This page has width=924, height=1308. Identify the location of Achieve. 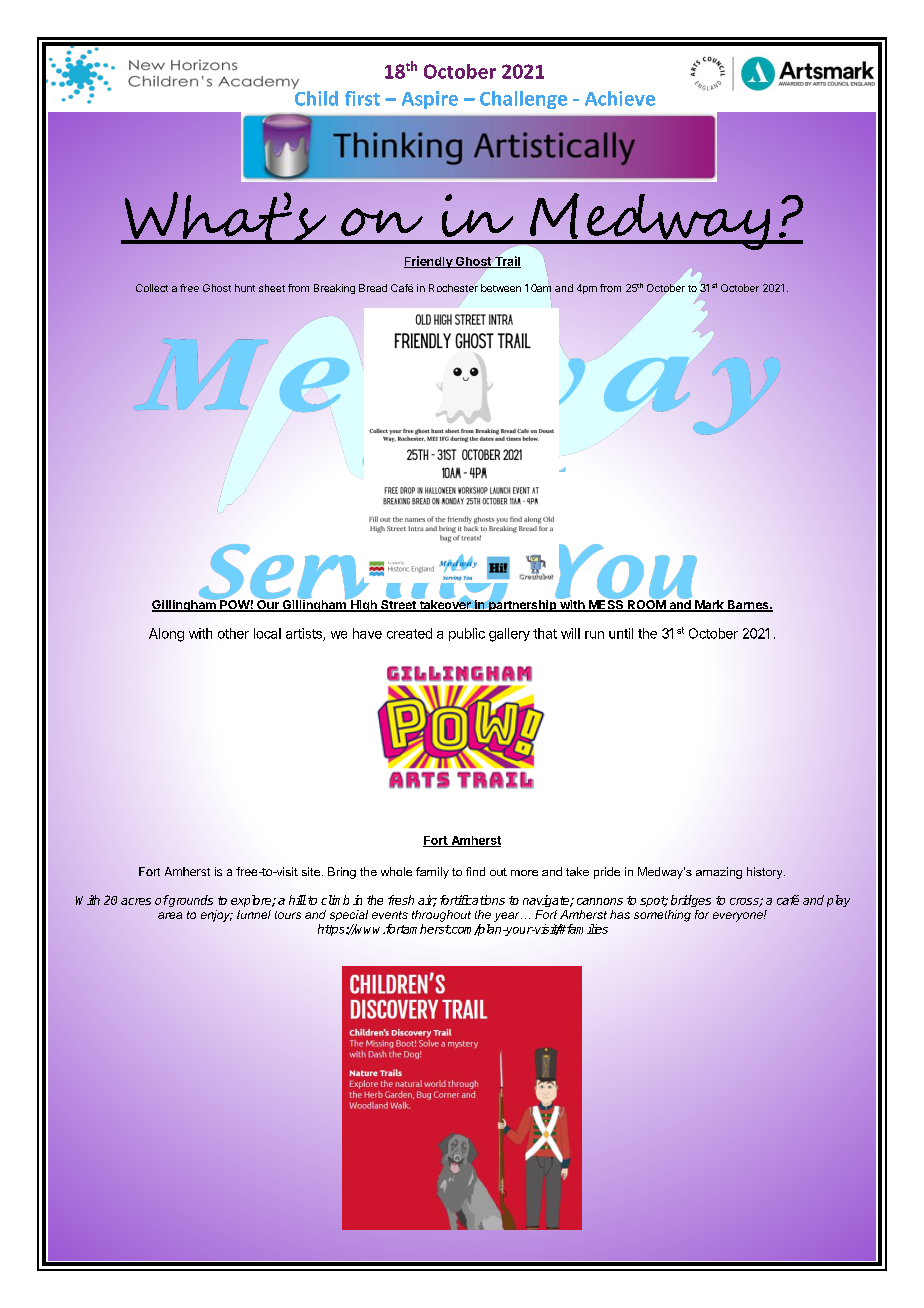
(620, 98).
